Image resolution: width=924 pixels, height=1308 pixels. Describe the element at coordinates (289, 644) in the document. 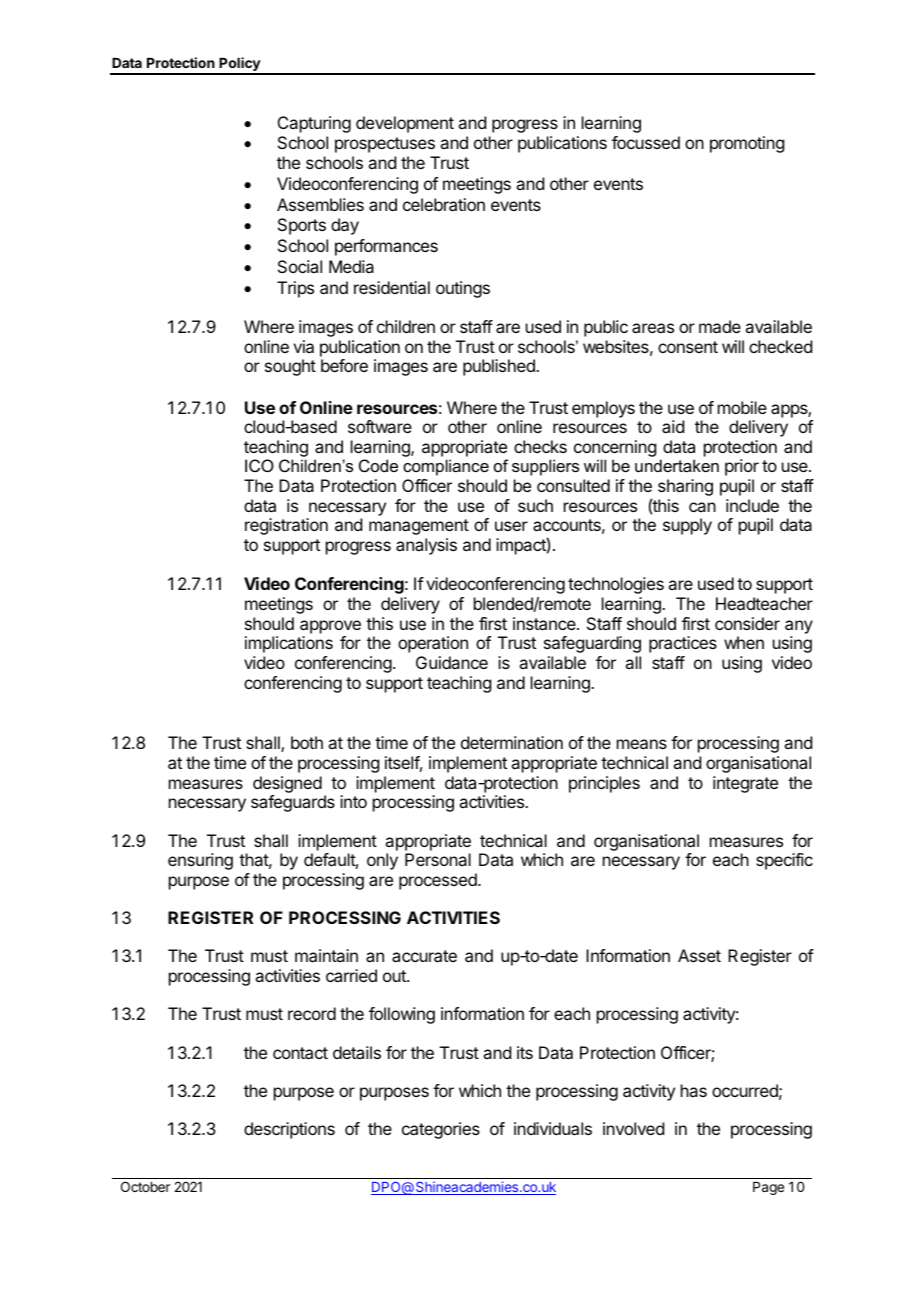

I see `implications` at that location.
